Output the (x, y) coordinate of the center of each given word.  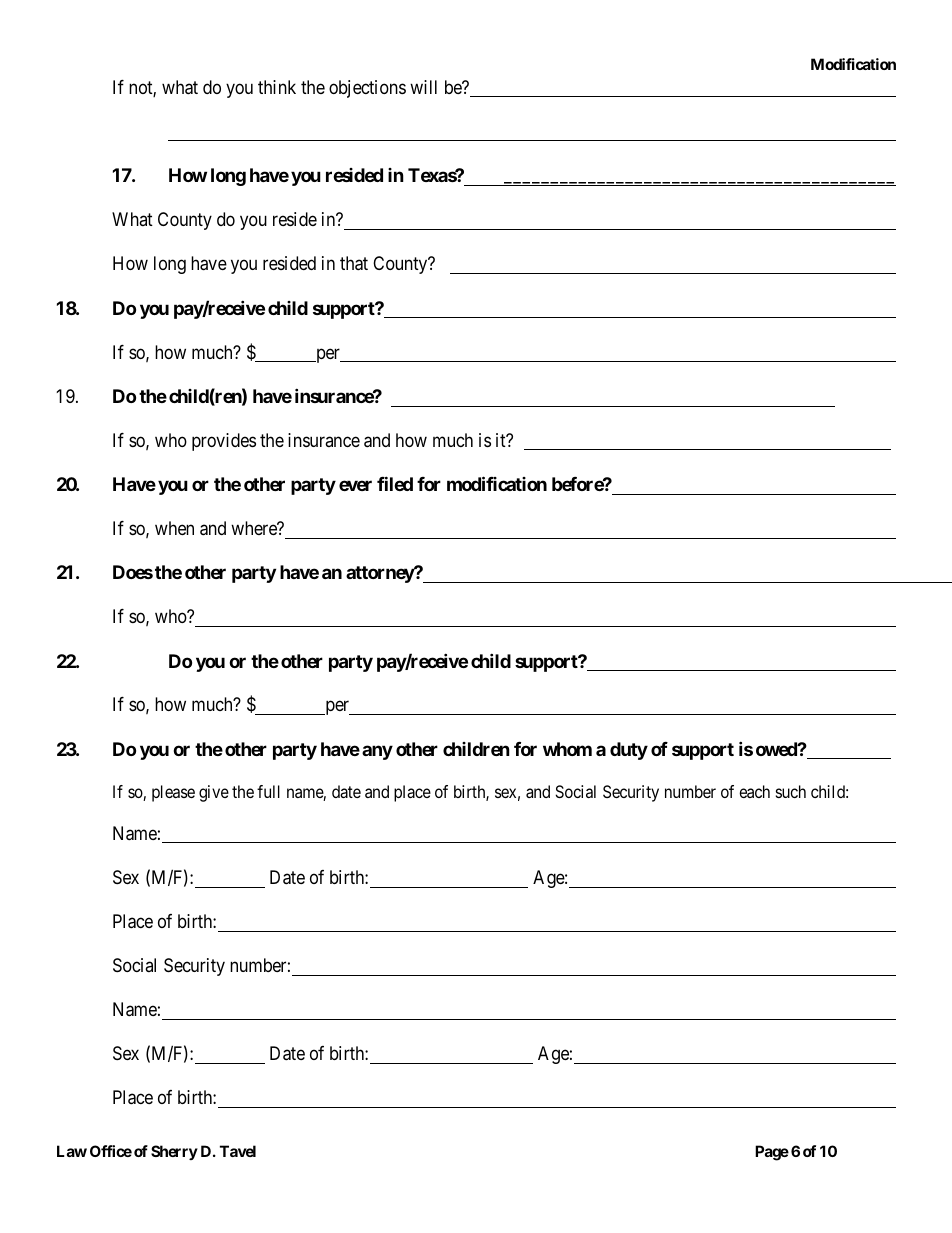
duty (629, 751)
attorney (380, 574)
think (277, 87)
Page (772, 1153)
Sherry (174, 1152)
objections (367, 89)
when (174, 528)
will (423, 87)
